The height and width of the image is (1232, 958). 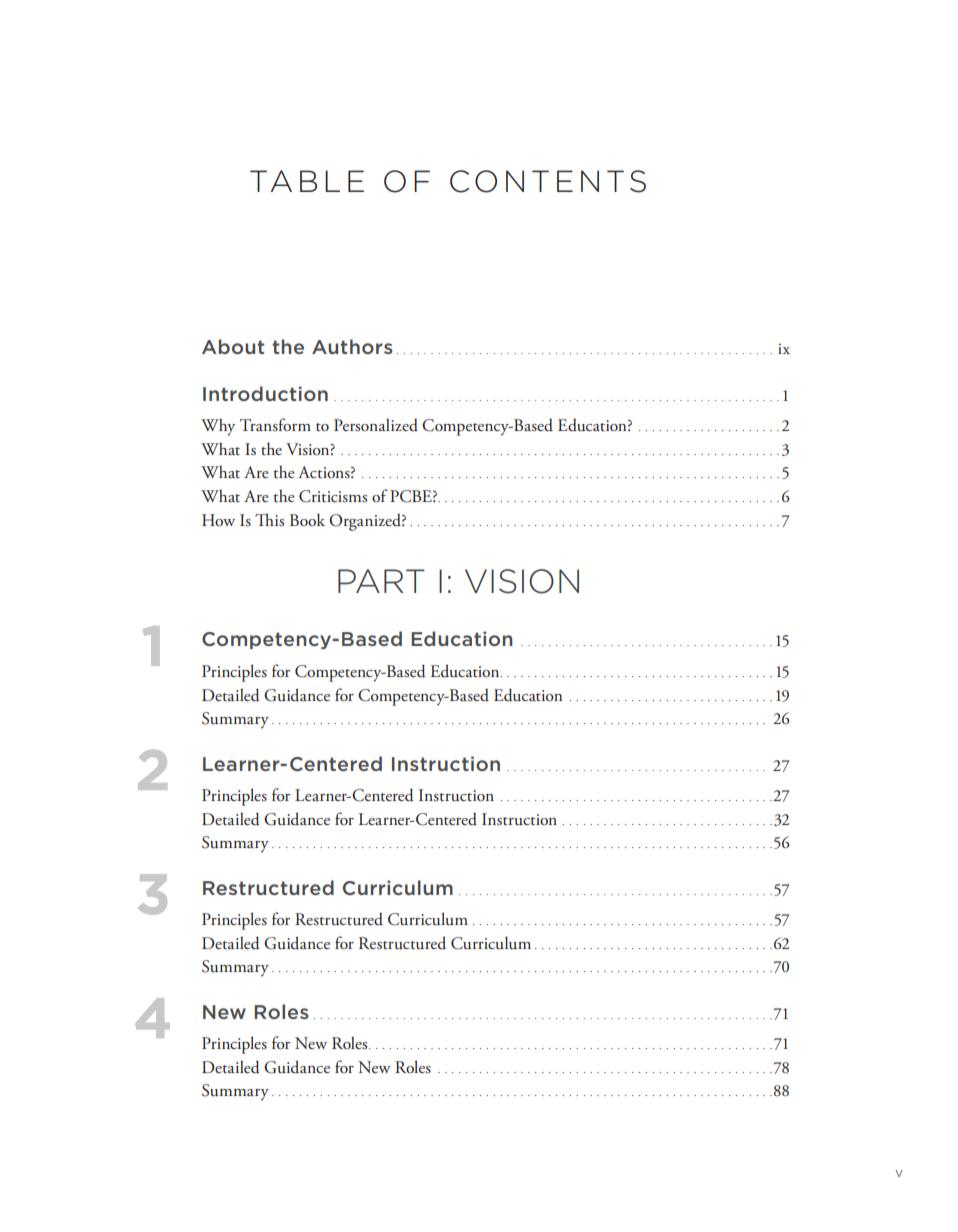 I want to click on This, so click(x=269, y=520).
